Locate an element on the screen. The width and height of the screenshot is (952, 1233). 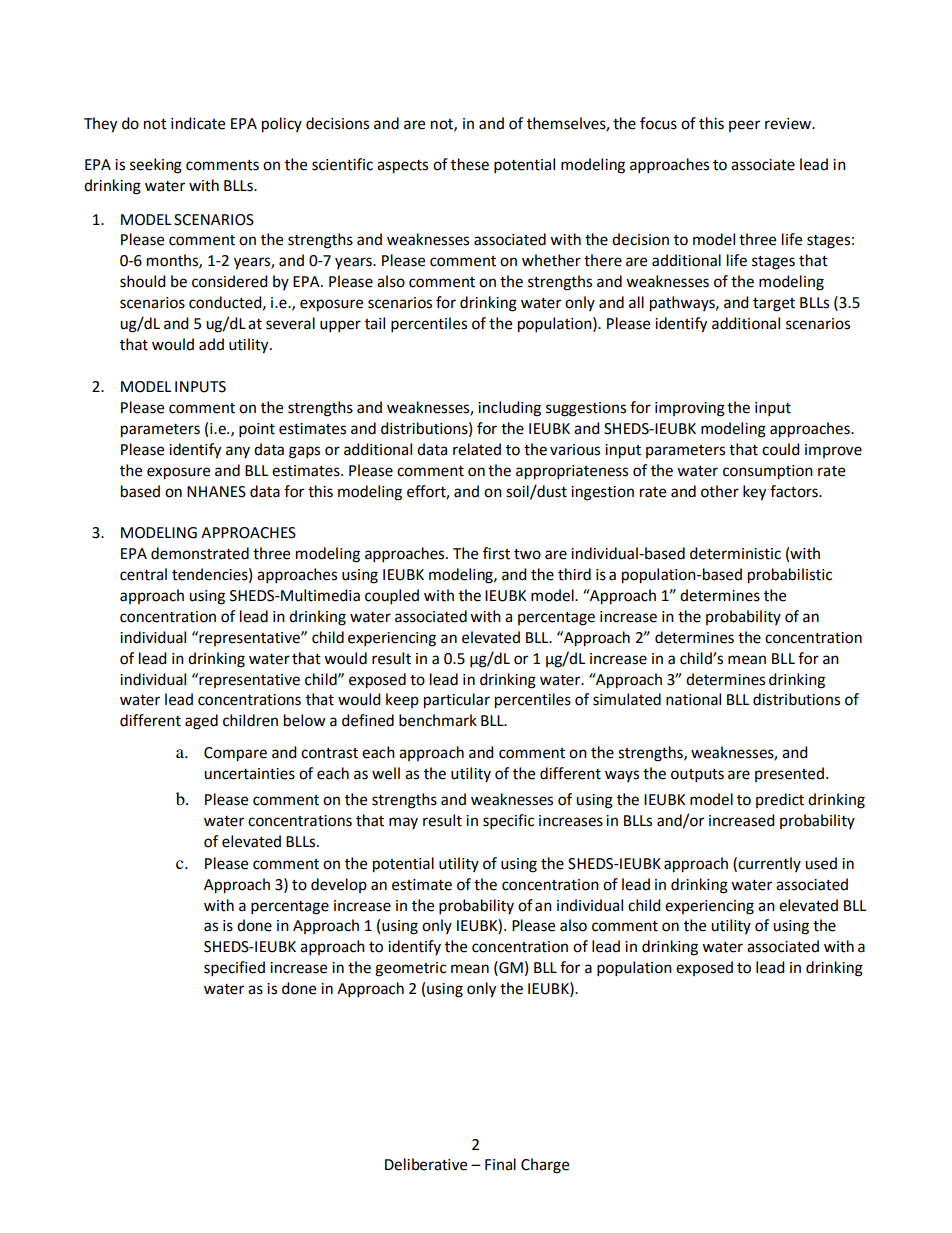
uncertainties is located at coordinates (249, 774).
